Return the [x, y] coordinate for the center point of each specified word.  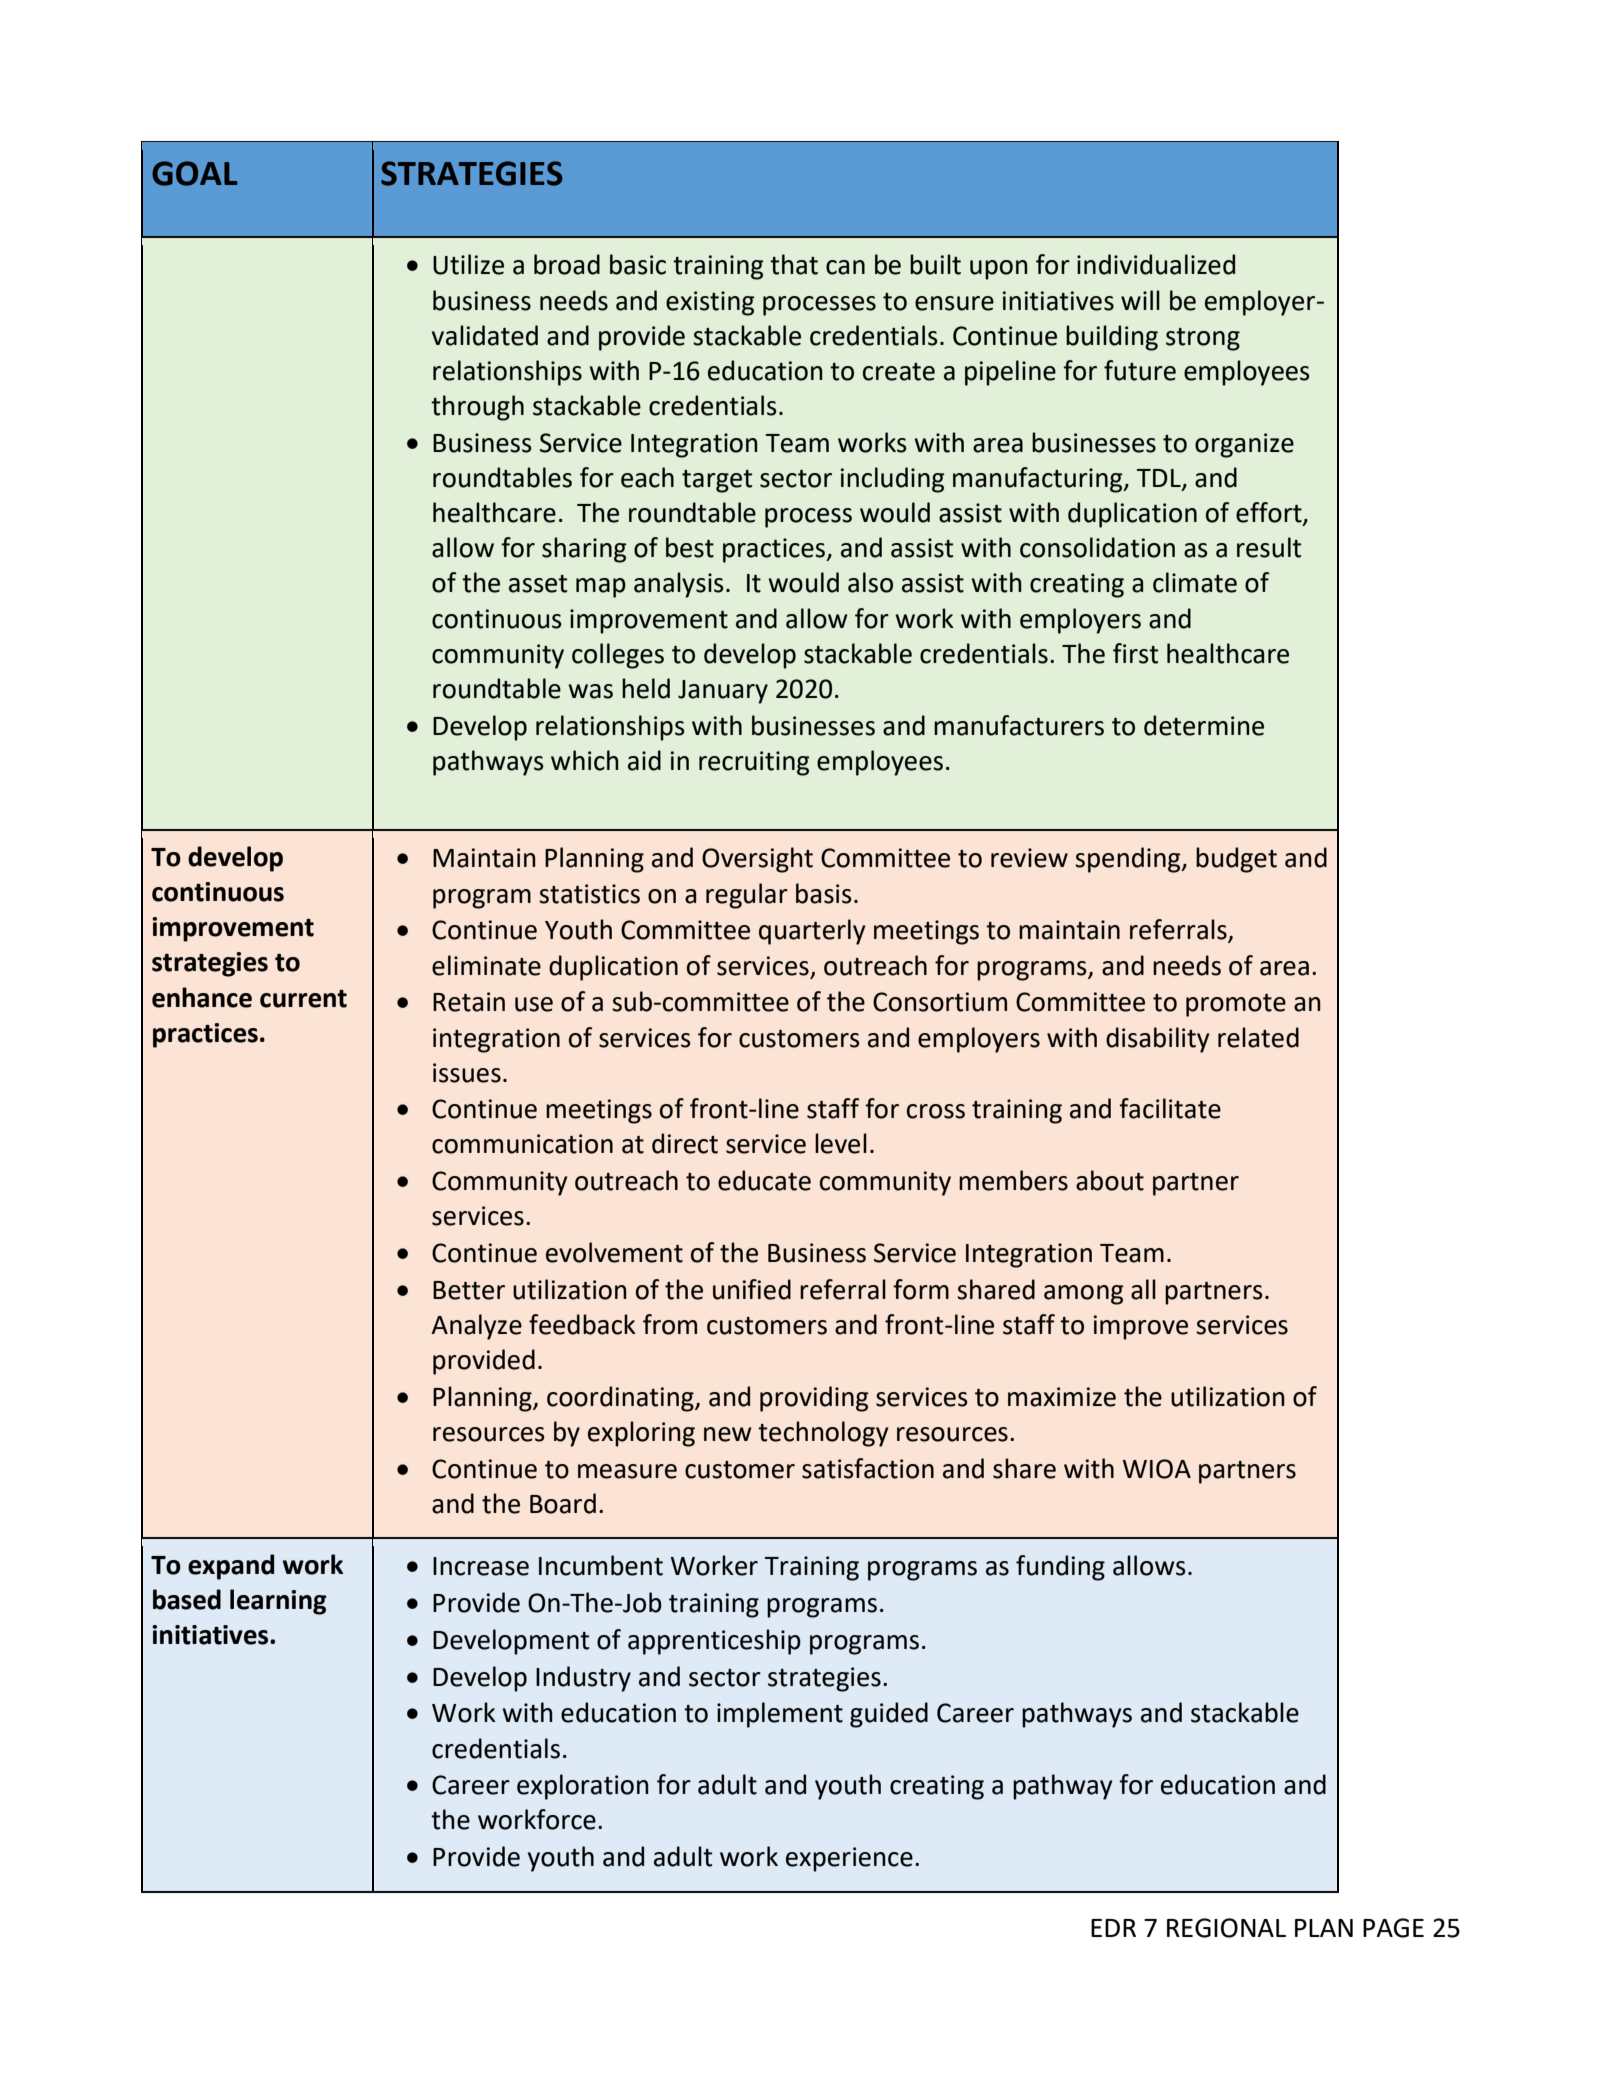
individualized [1156, 264]
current [303, 999]
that [794, 264]
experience [849, 1859]
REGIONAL [1226, 1928]
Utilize [468, 264]
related [1258, 1037]
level [841, 1143]
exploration [583, 1787]
